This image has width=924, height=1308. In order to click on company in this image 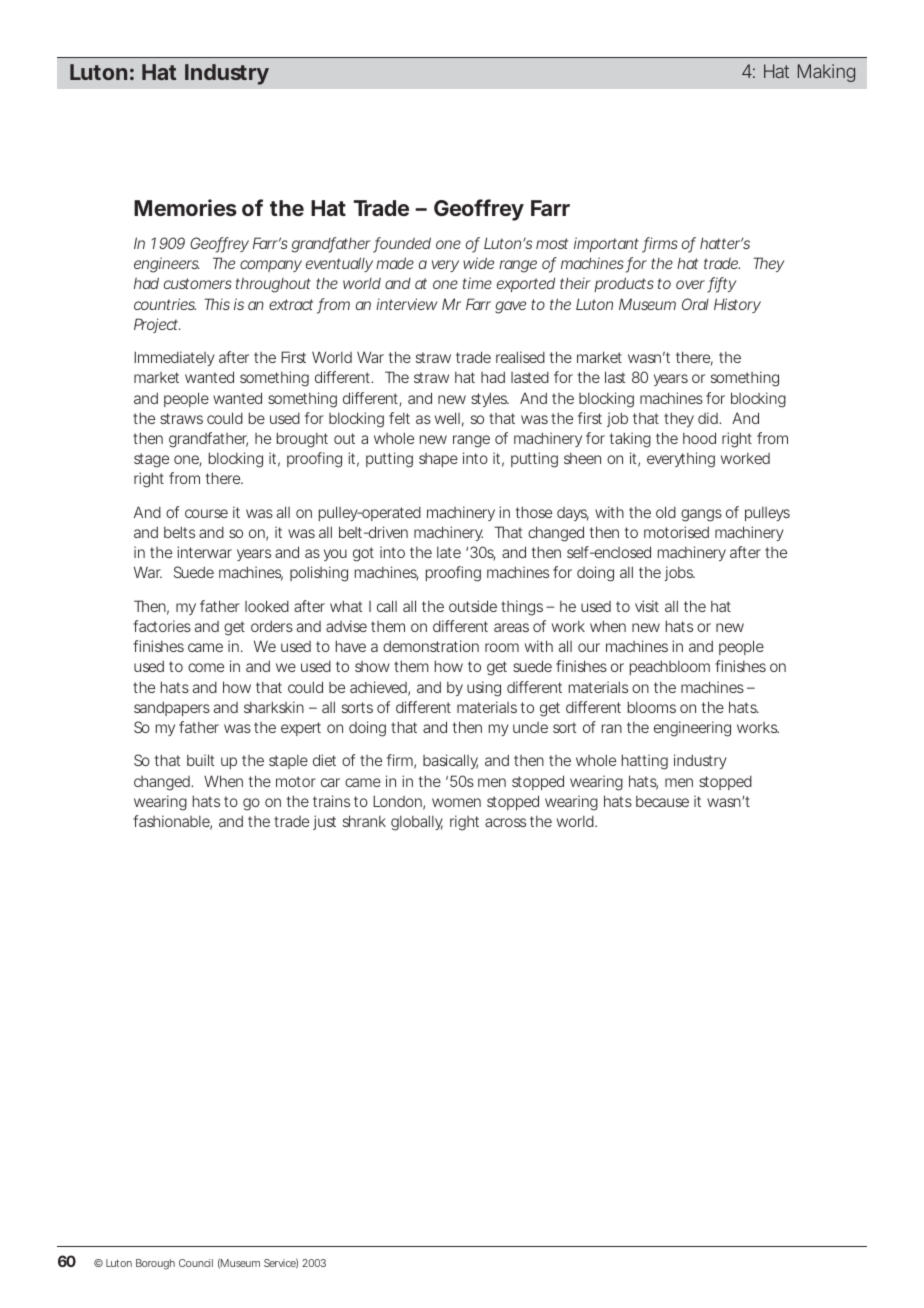, I will do `click(271, 266)`.
